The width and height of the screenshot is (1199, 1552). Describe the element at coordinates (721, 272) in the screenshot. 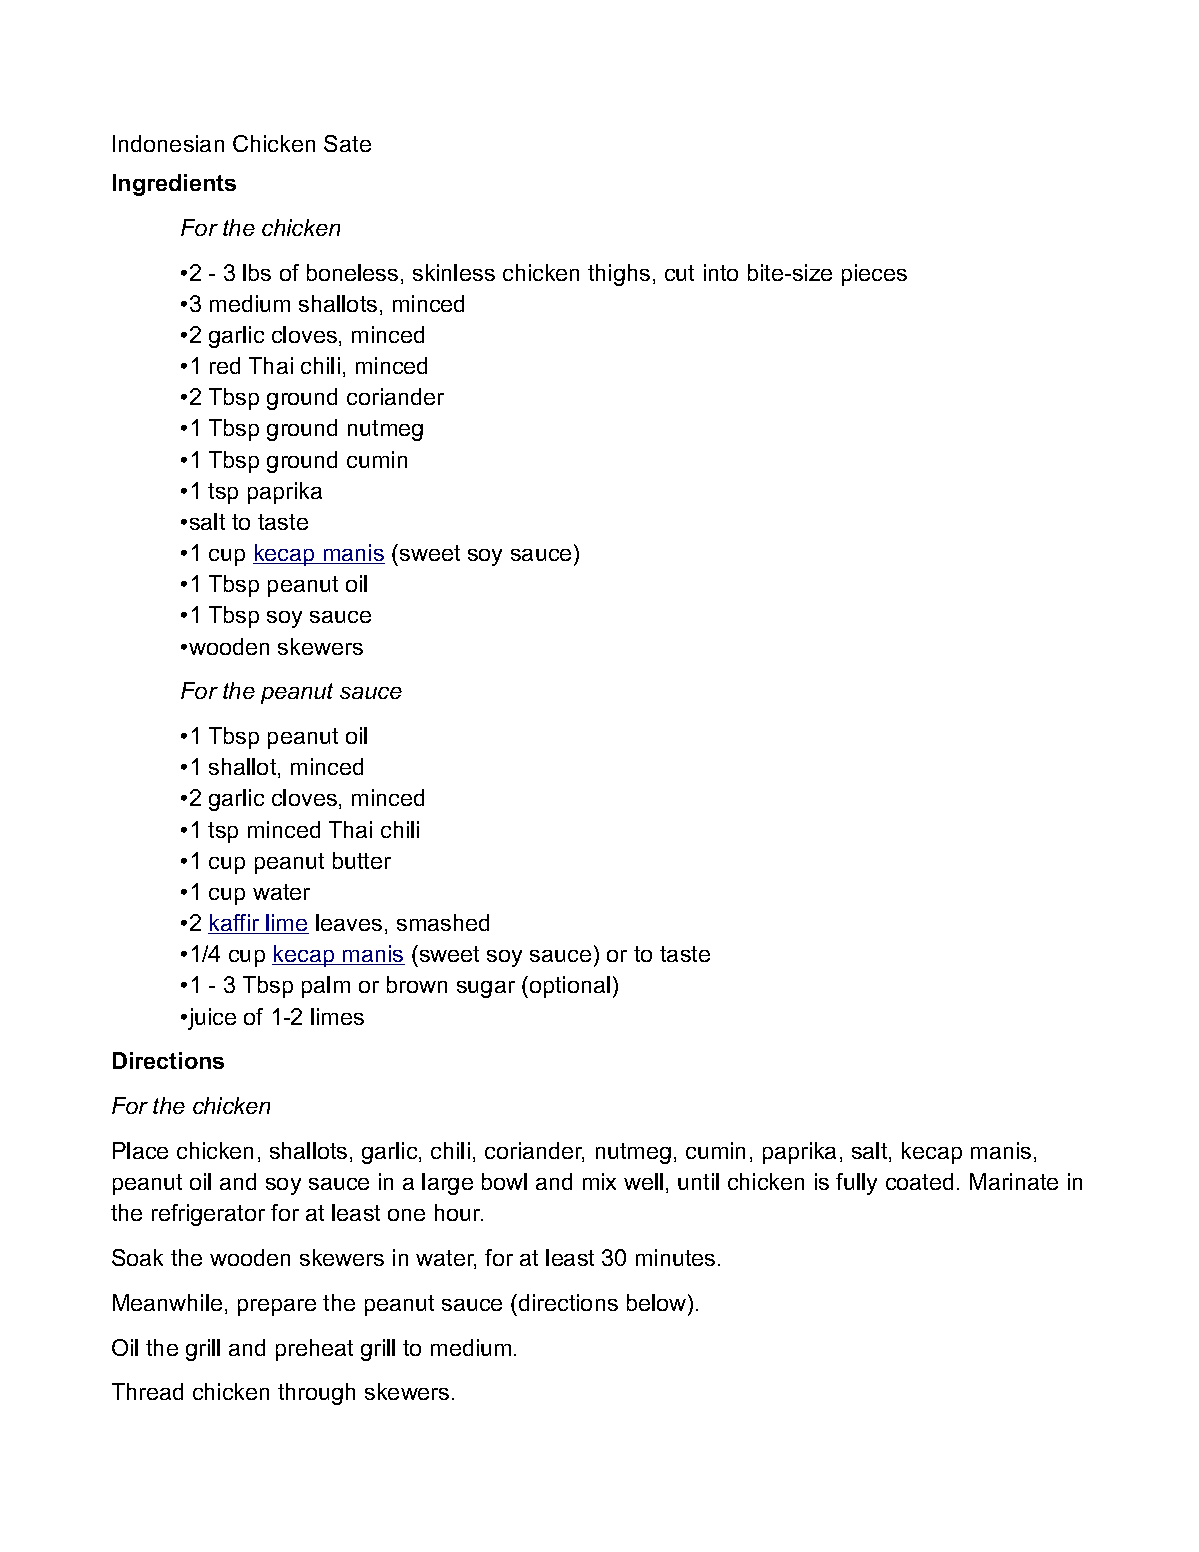

I see `into` at that location.
